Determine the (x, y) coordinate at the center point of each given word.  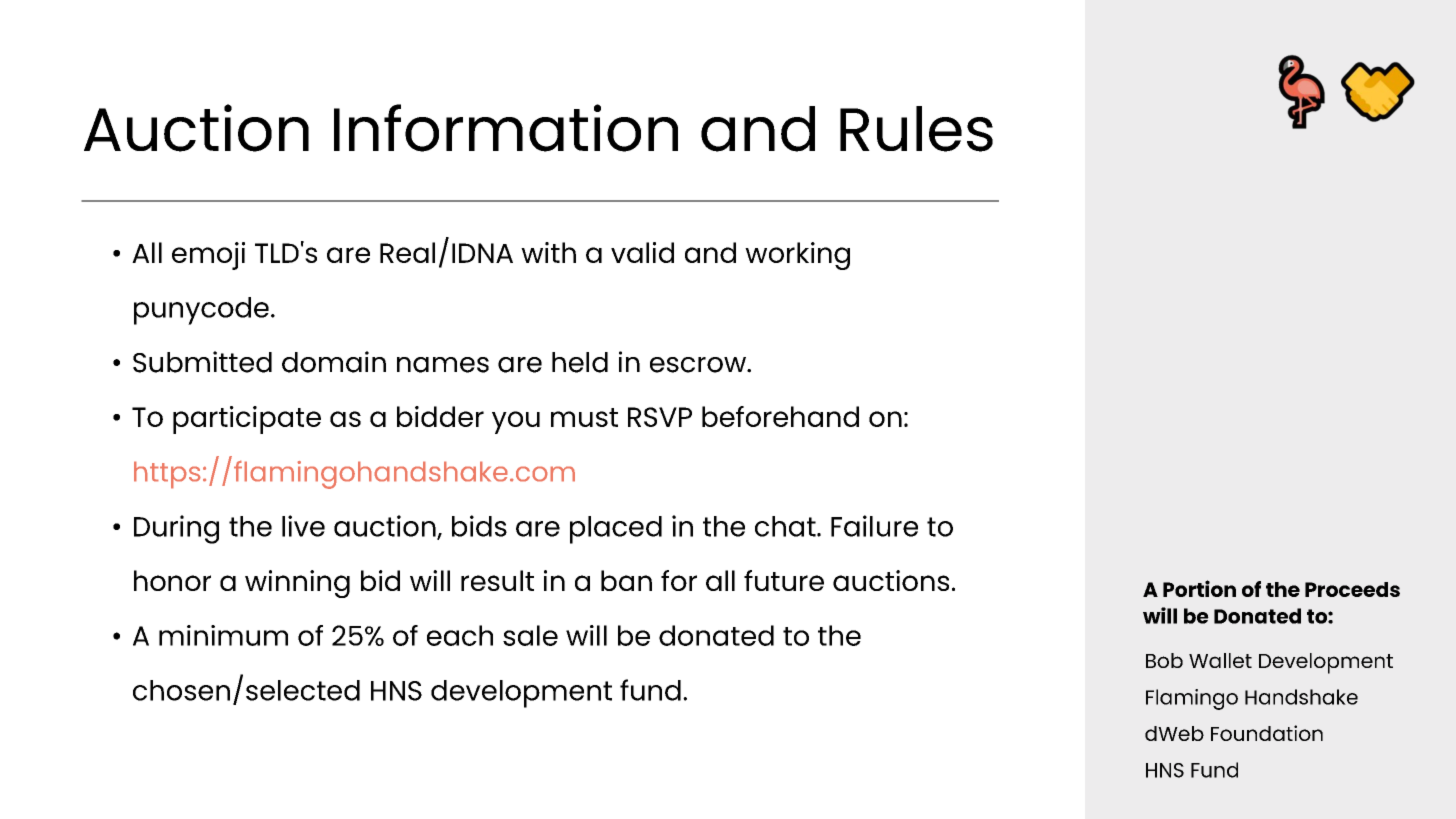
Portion (1199, 588)
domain (334, 362)
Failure (874, 526)
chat (786, 526)
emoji (208, 256)
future (784, 580)
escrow (699, 365)
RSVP (660, 417)
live (303, 526)
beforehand (780, 416)
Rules (916, 129)
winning (297, 584)
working (797, 256)
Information (506, 128)
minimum (223, 635)
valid (642, 252)
